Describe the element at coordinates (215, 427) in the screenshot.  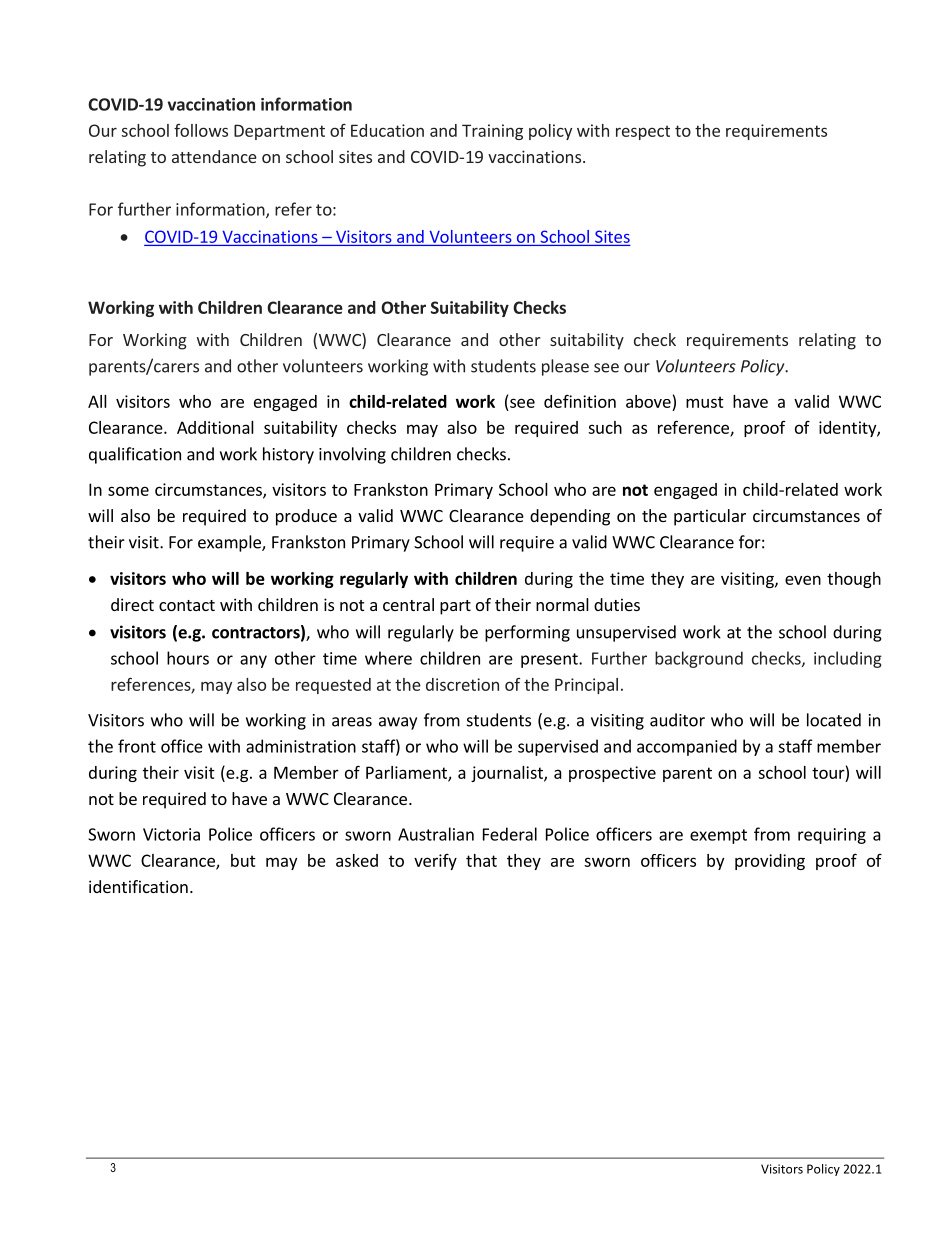
I see `Additional` at that location.
